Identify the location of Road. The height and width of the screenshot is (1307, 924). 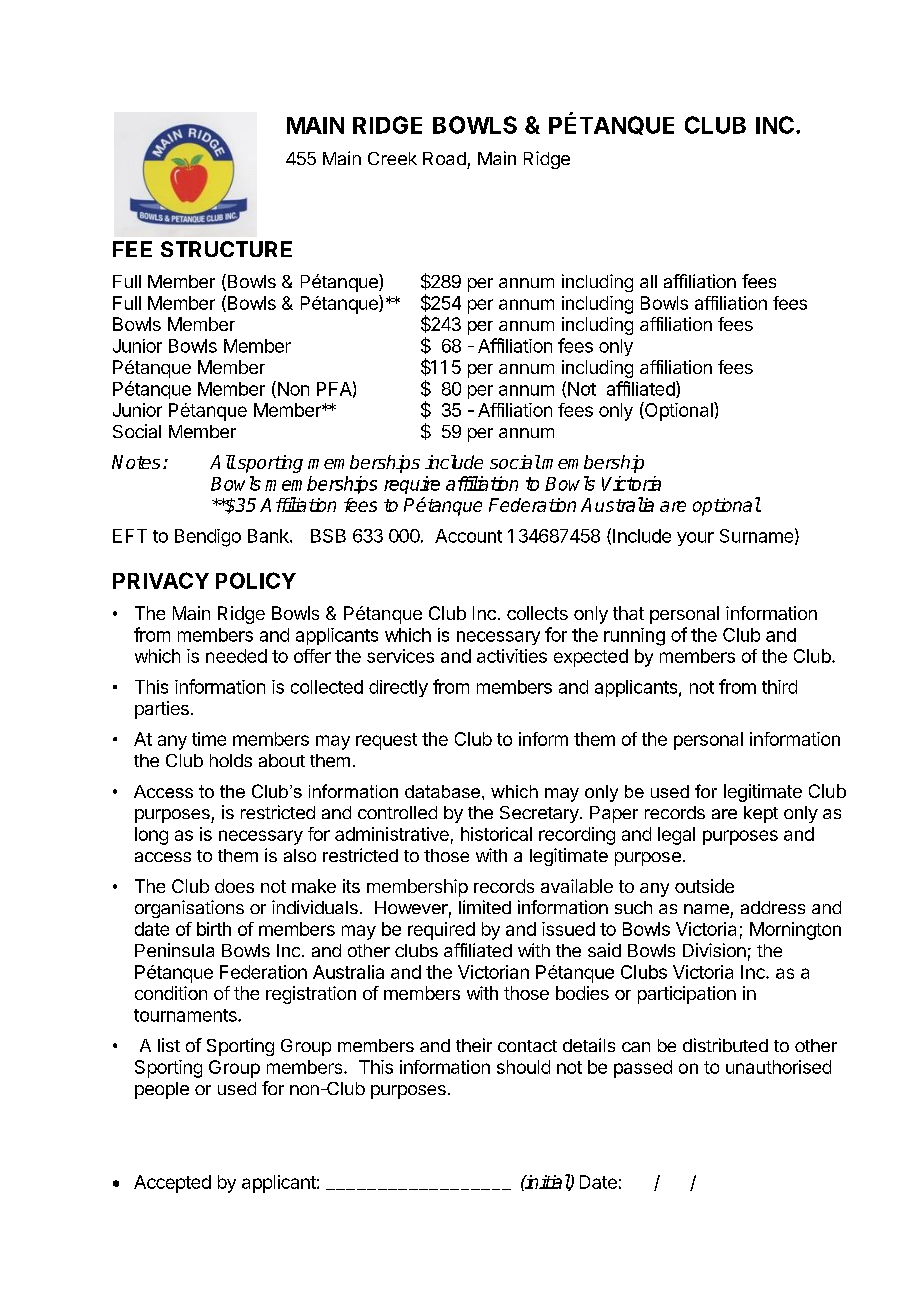
(444, 158).
